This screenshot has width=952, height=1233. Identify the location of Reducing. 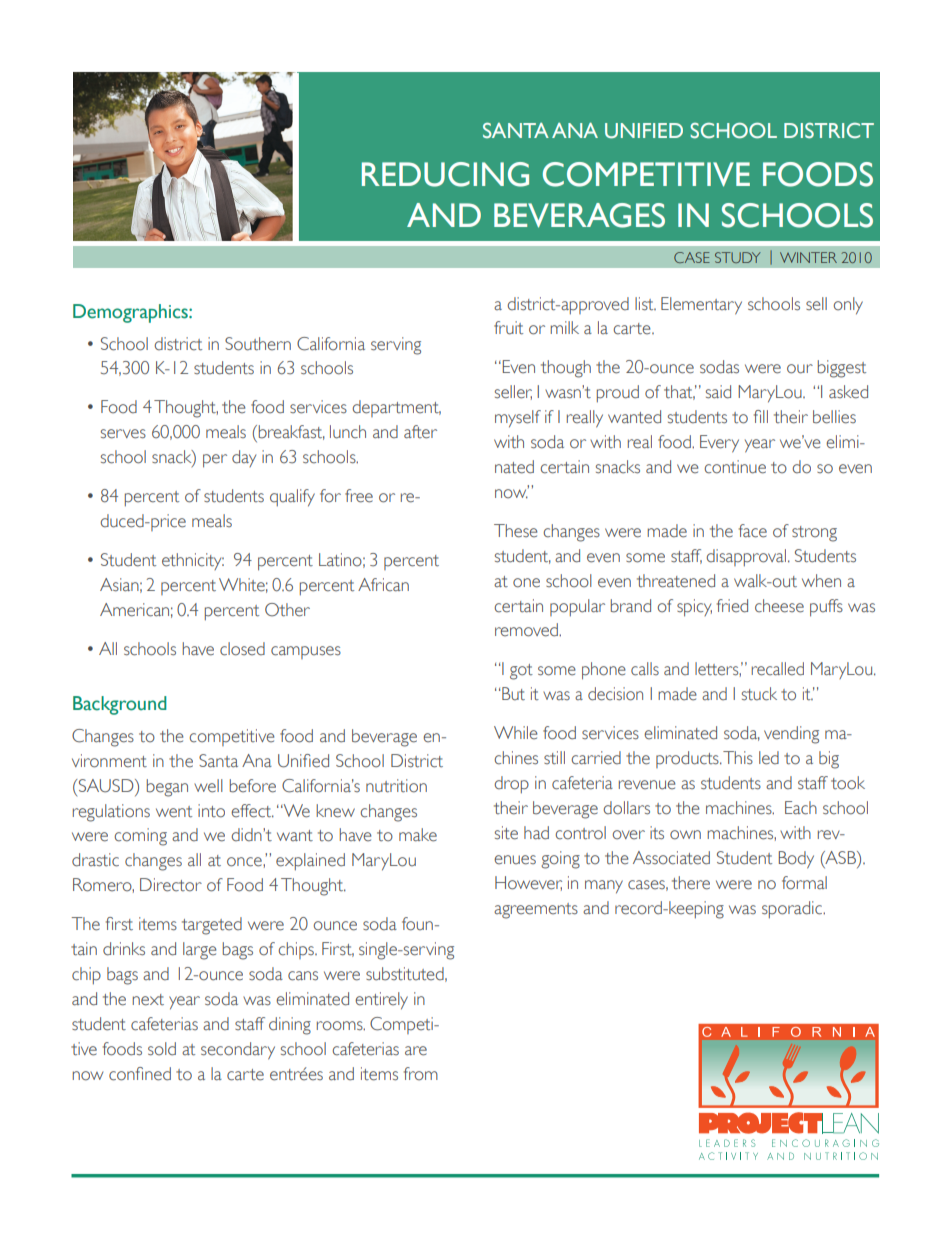
(445, 174).
